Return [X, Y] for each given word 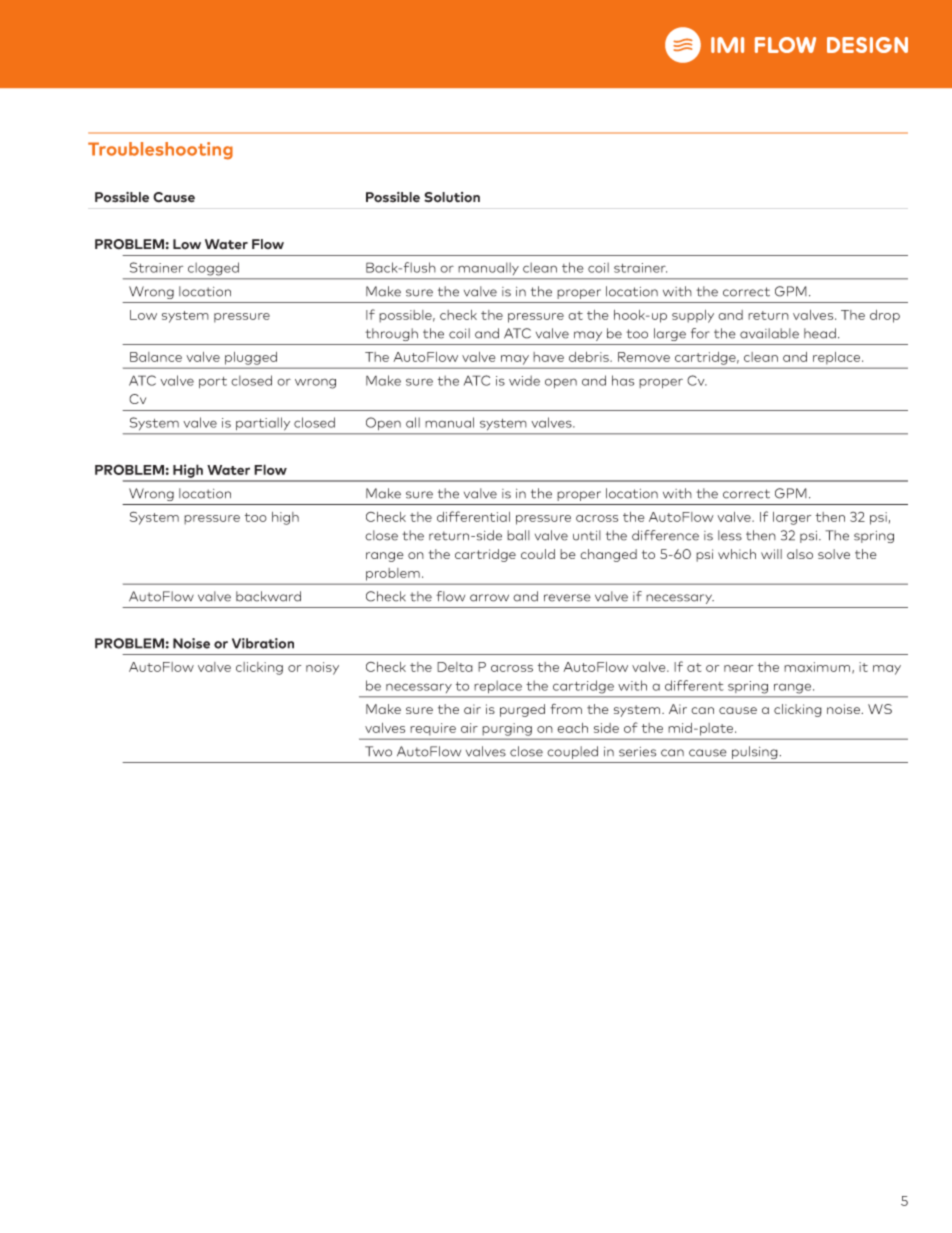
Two [378, 751]
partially [263, 423]
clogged [213, 269]
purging [507, 729]
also [800, 554]
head [820, 333]
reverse [567, 598]
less [730, 535]
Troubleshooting [160, 151]
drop [885, 316]
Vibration [263, 643]
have [548, 357]
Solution [452, 197]
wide [524, 380]
